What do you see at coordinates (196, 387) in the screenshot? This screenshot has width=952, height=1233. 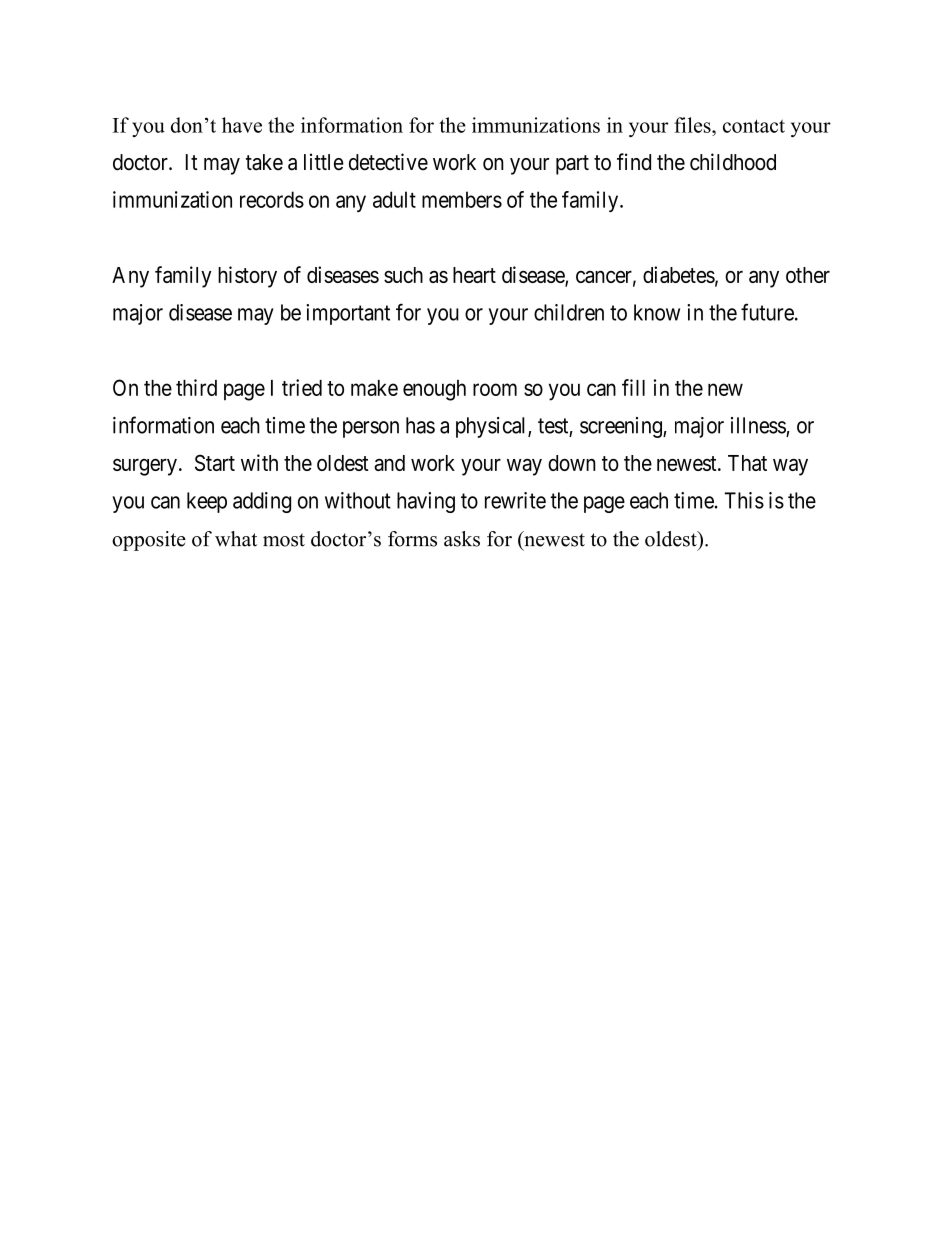 I see `third` at bounding box center [196, 387].
